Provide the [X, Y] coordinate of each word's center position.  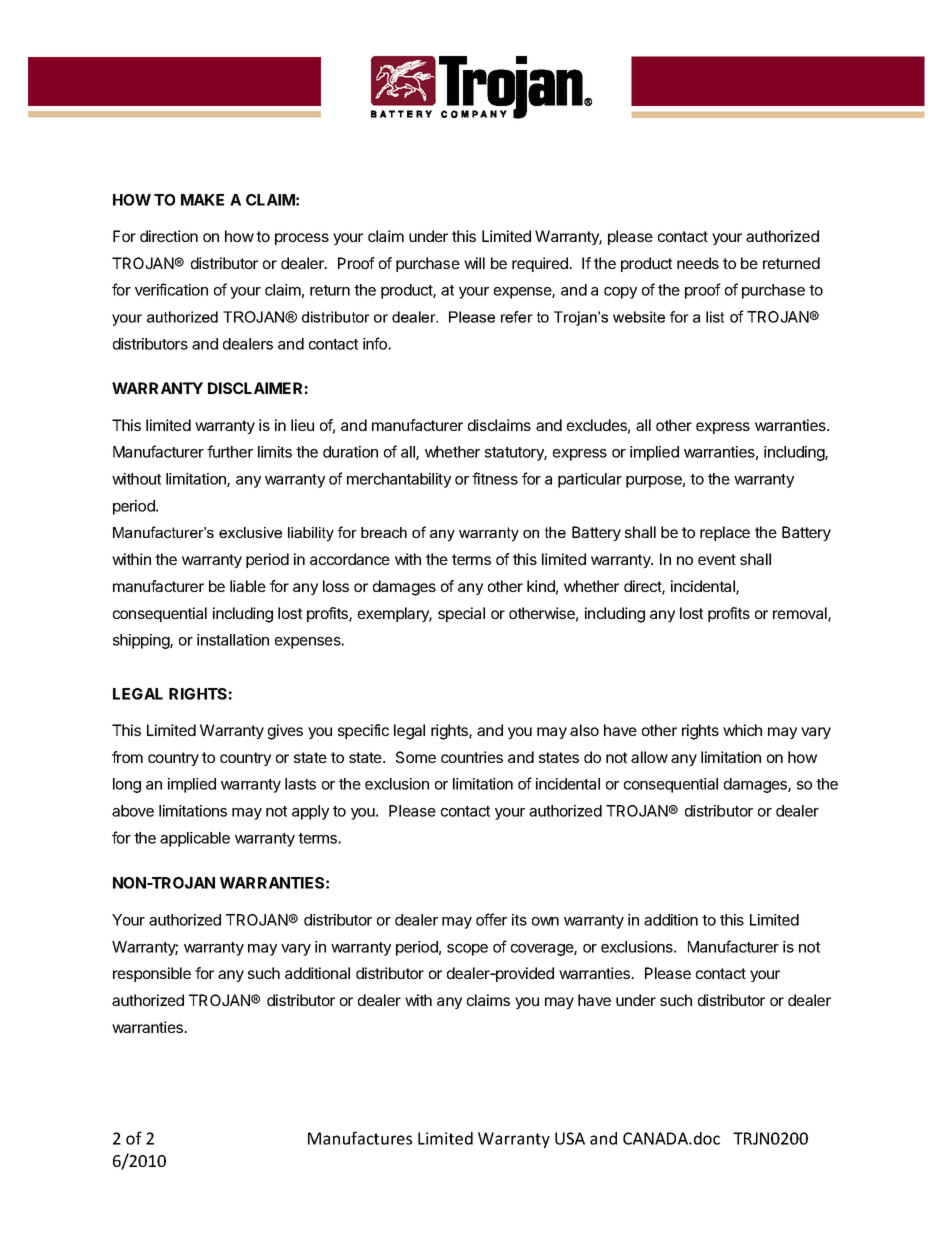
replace [725, 533]
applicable [195, 839]
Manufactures [360, 1138]
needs [698, 263]
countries [472, 757]
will [474, 263]
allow [649, 757]
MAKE [202, 200]
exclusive [250, 532]
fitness [495, 478]
